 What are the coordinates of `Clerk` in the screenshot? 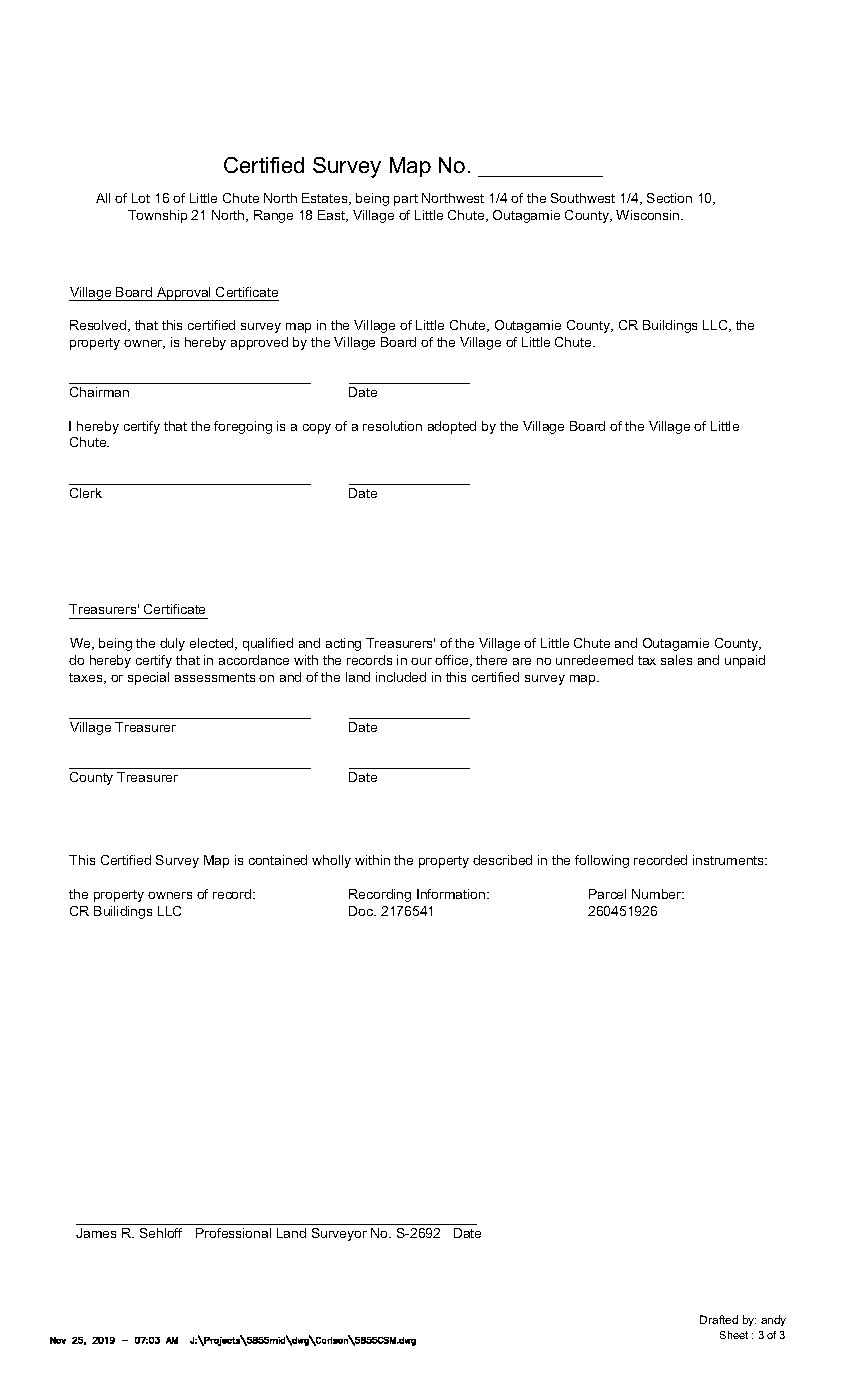 It's located at (86, 493).
